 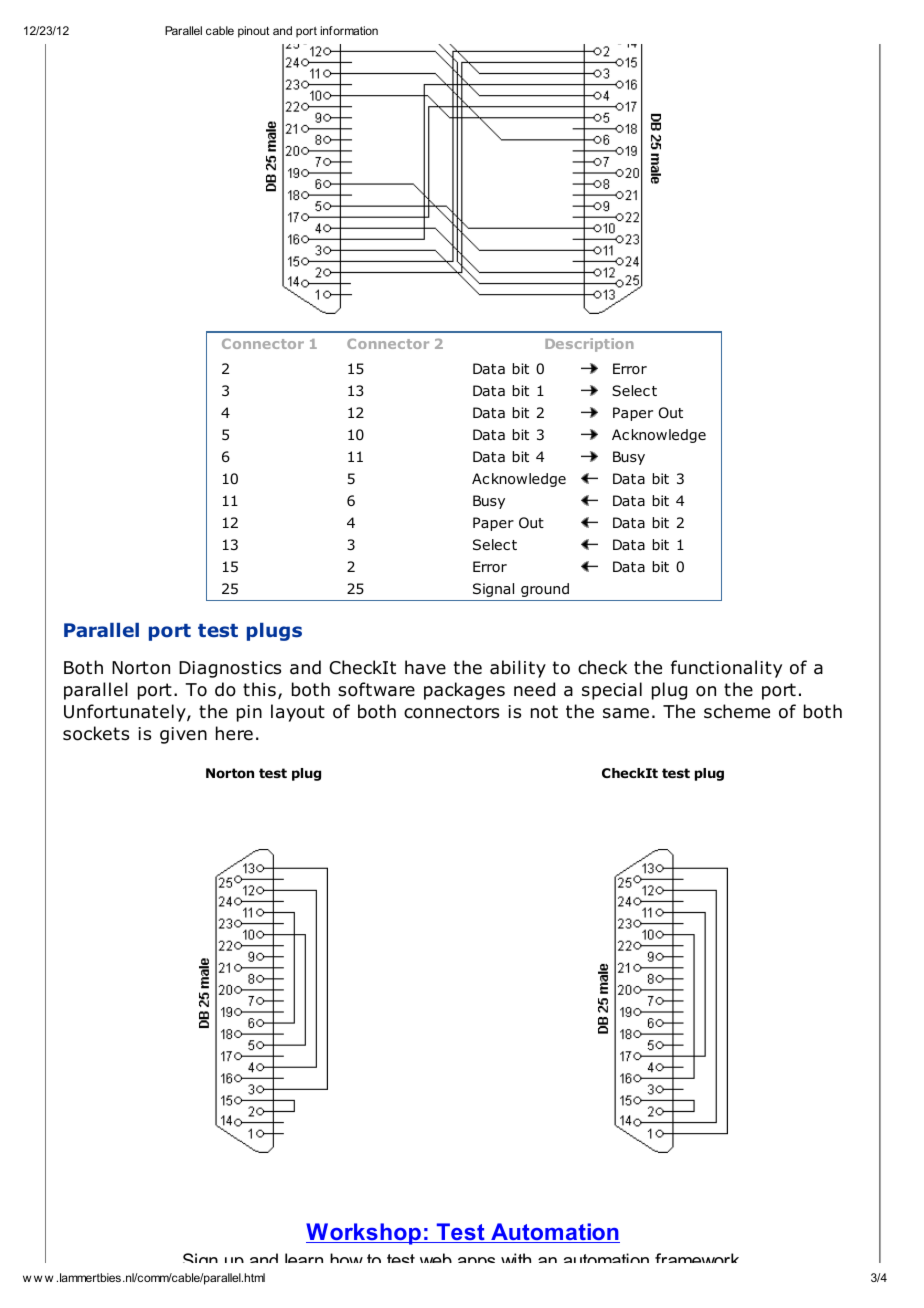 I want to click on Workshop, so click(x=364, y=1234).
